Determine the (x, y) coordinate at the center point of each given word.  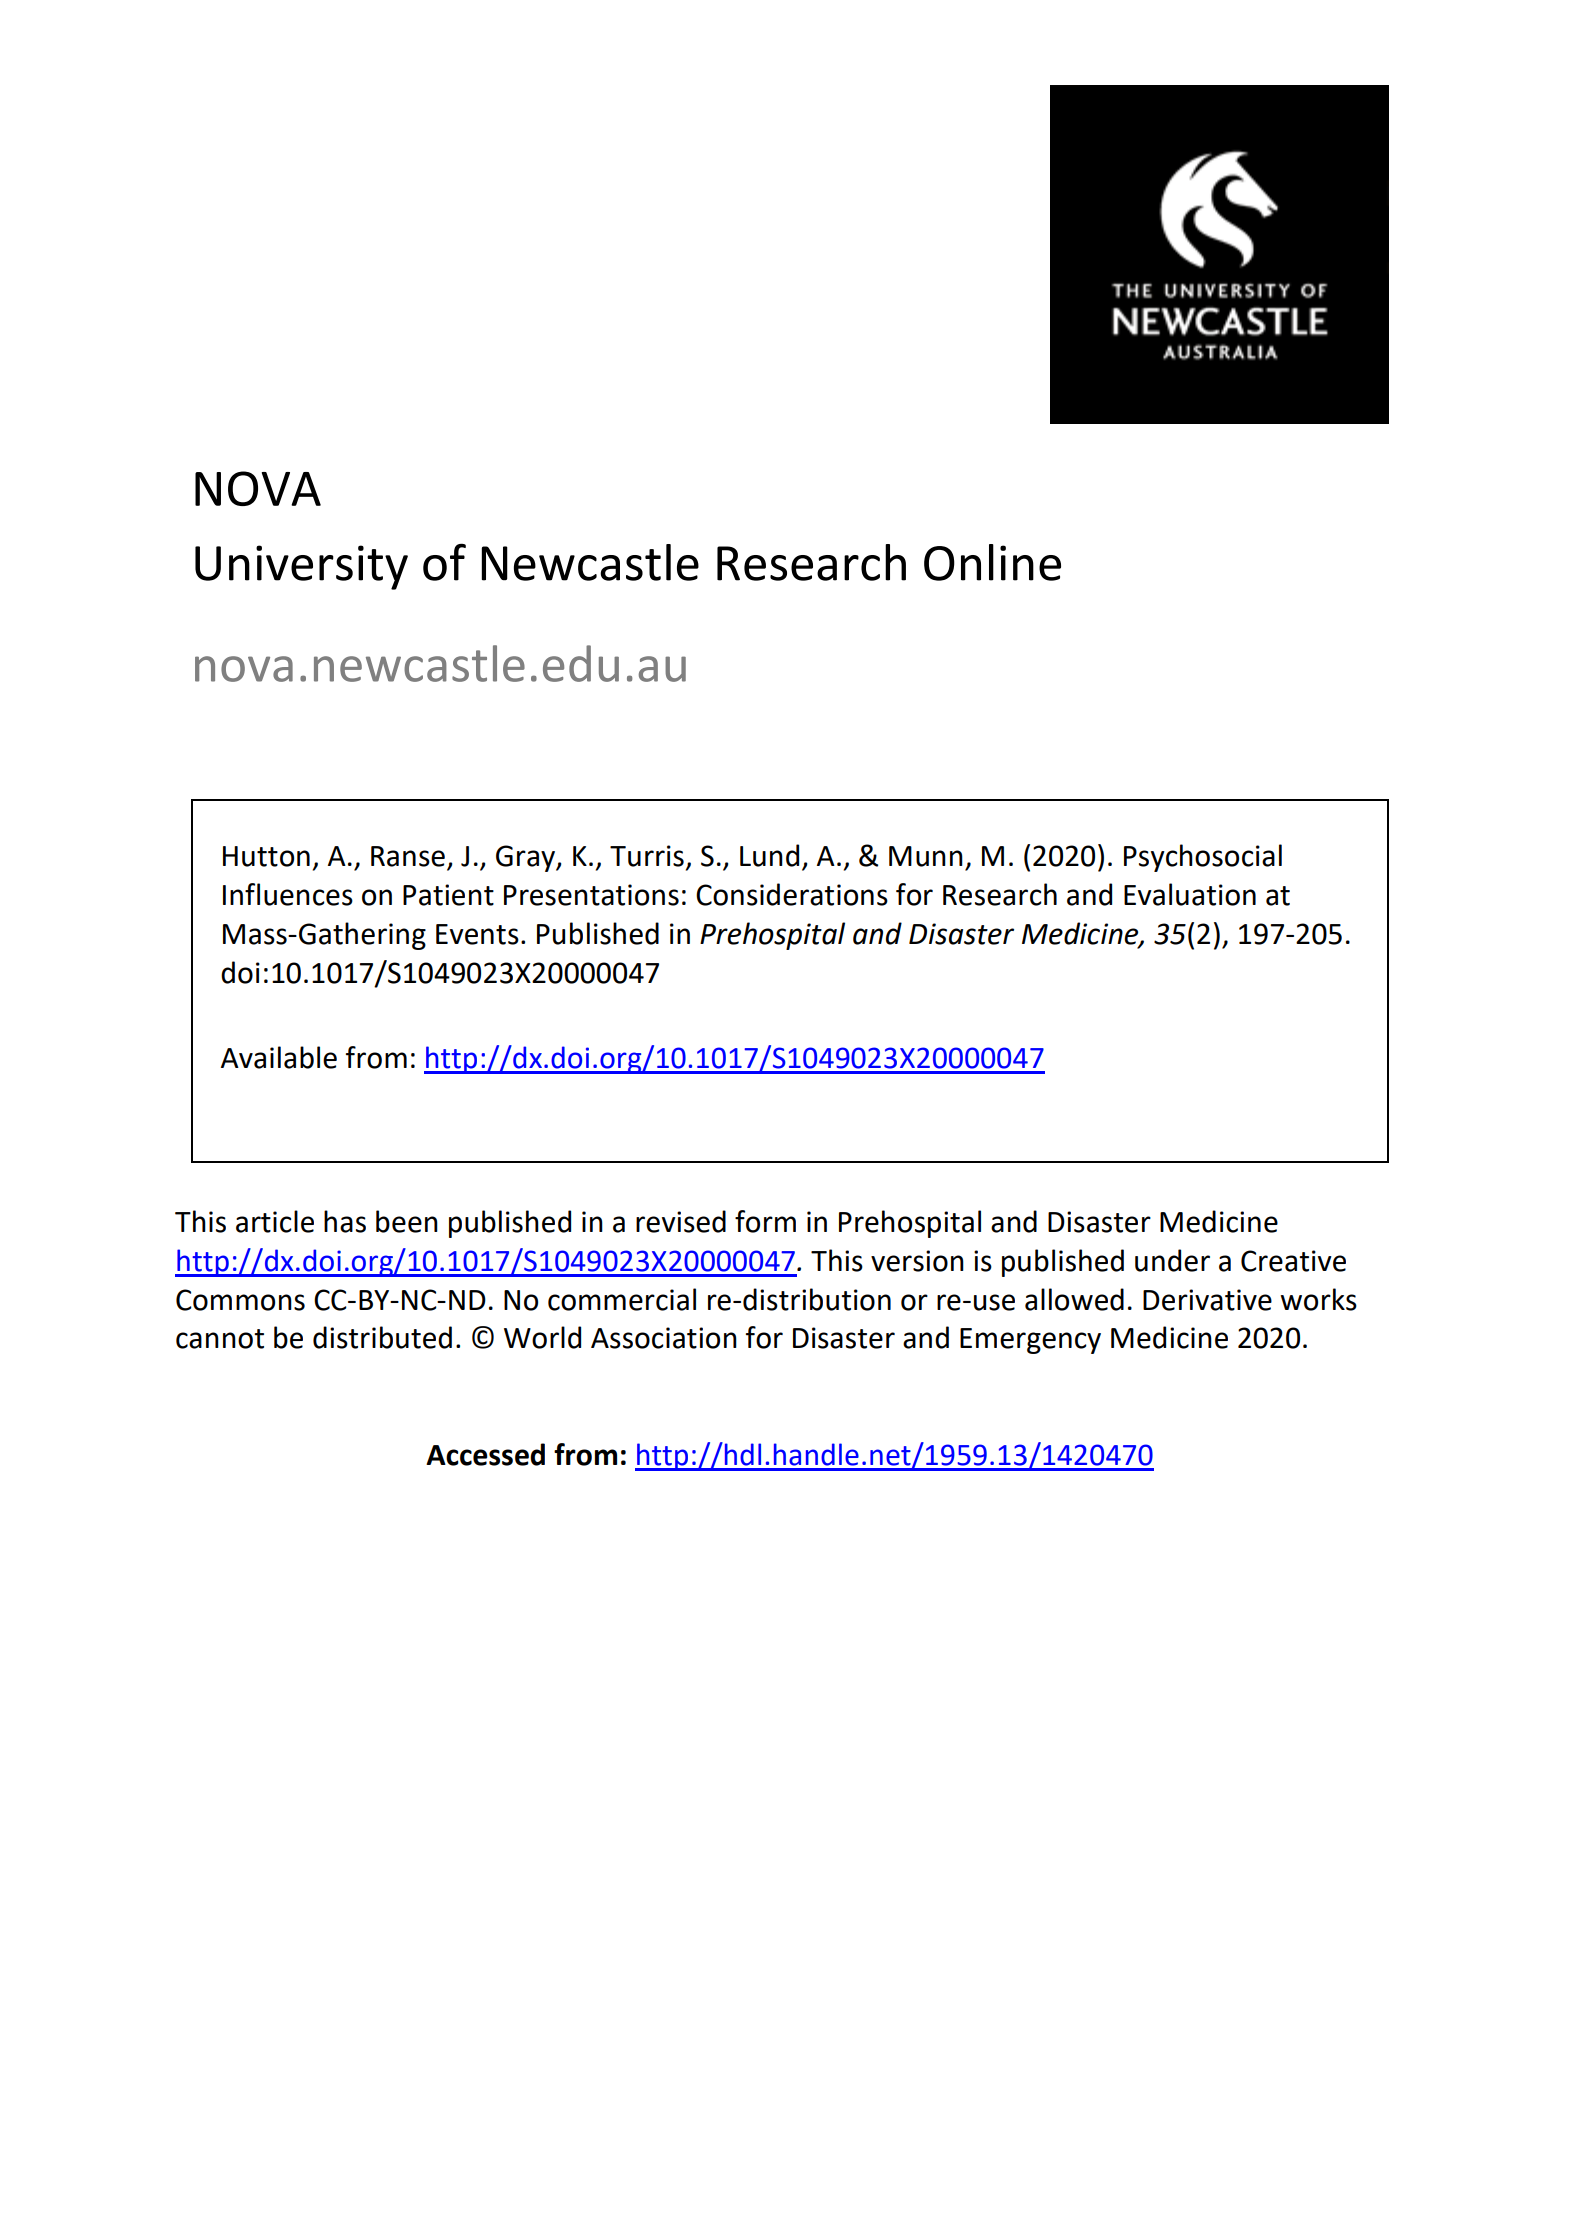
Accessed (485, 1454)
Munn (926, 856)
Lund (769, 855)
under (1172, 1260)
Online (992, 562)
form (765, 1221)
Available (279, 1057)
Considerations (792, 894)
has (345, 1221)
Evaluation (1190, 894)
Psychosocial (1203, 858)
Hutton (266, 856)
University (301, 567)
